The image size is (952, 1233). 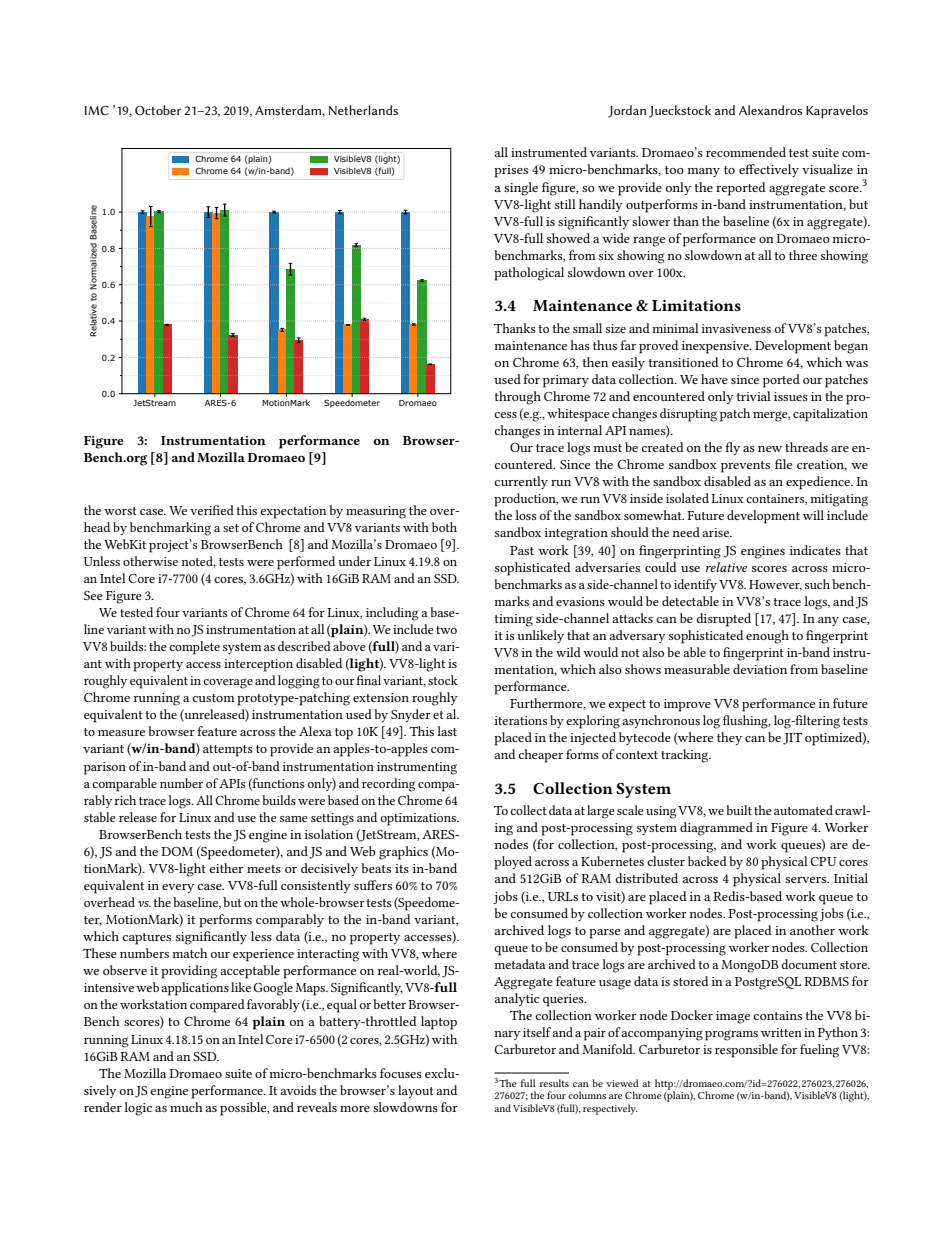 I want to click on verified, so click(x=212, y=510).
